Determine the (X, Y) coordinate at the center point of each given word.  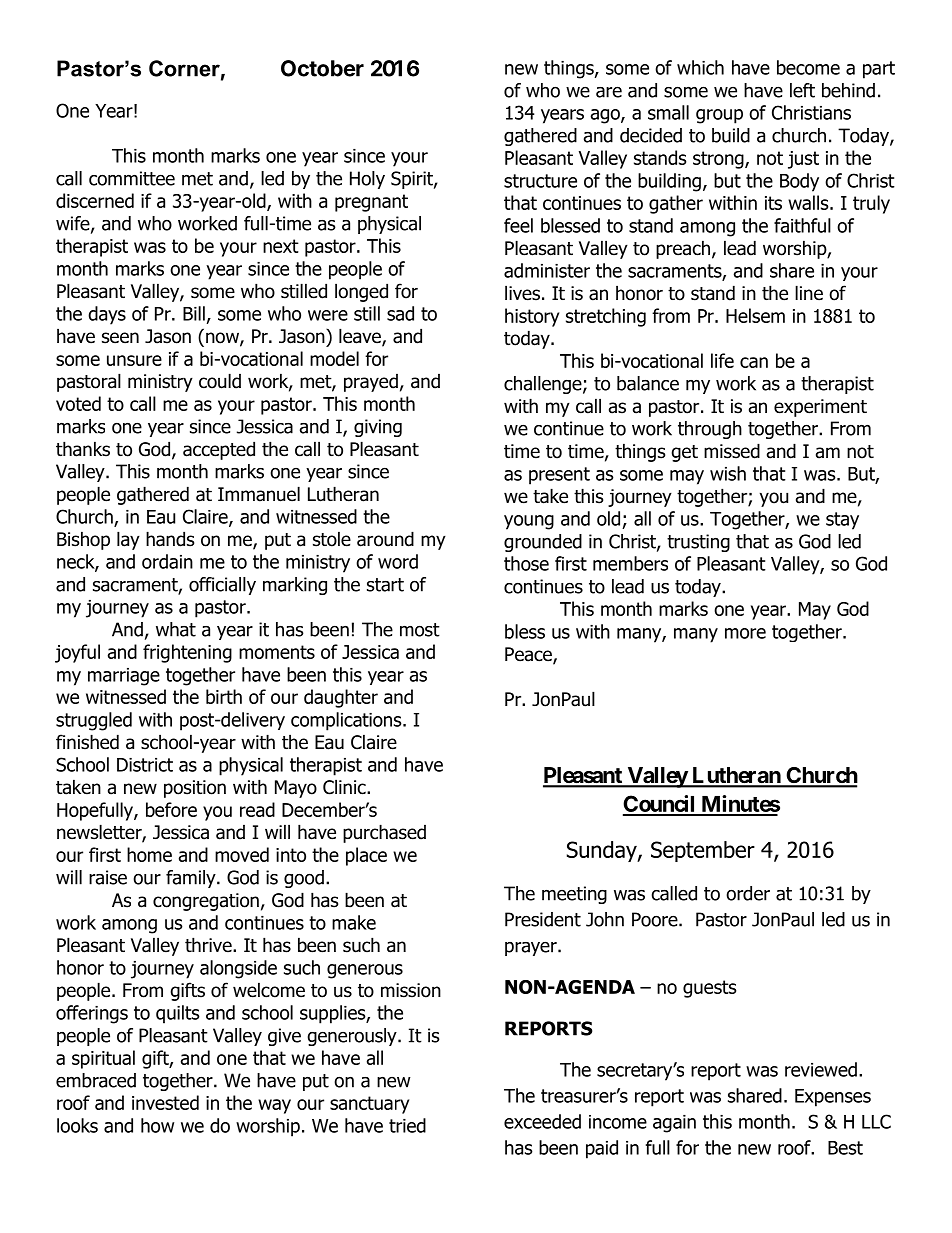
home (149, 854)
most (420, 630)
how (157, 1125)
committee (132, 178)
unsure (134, 360)
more (745, 633)
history (532, 317)
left (802, 90)
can (754, 362)
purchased (384, 833)
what (176, 629)
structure (540, 181)
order (748, 893)
